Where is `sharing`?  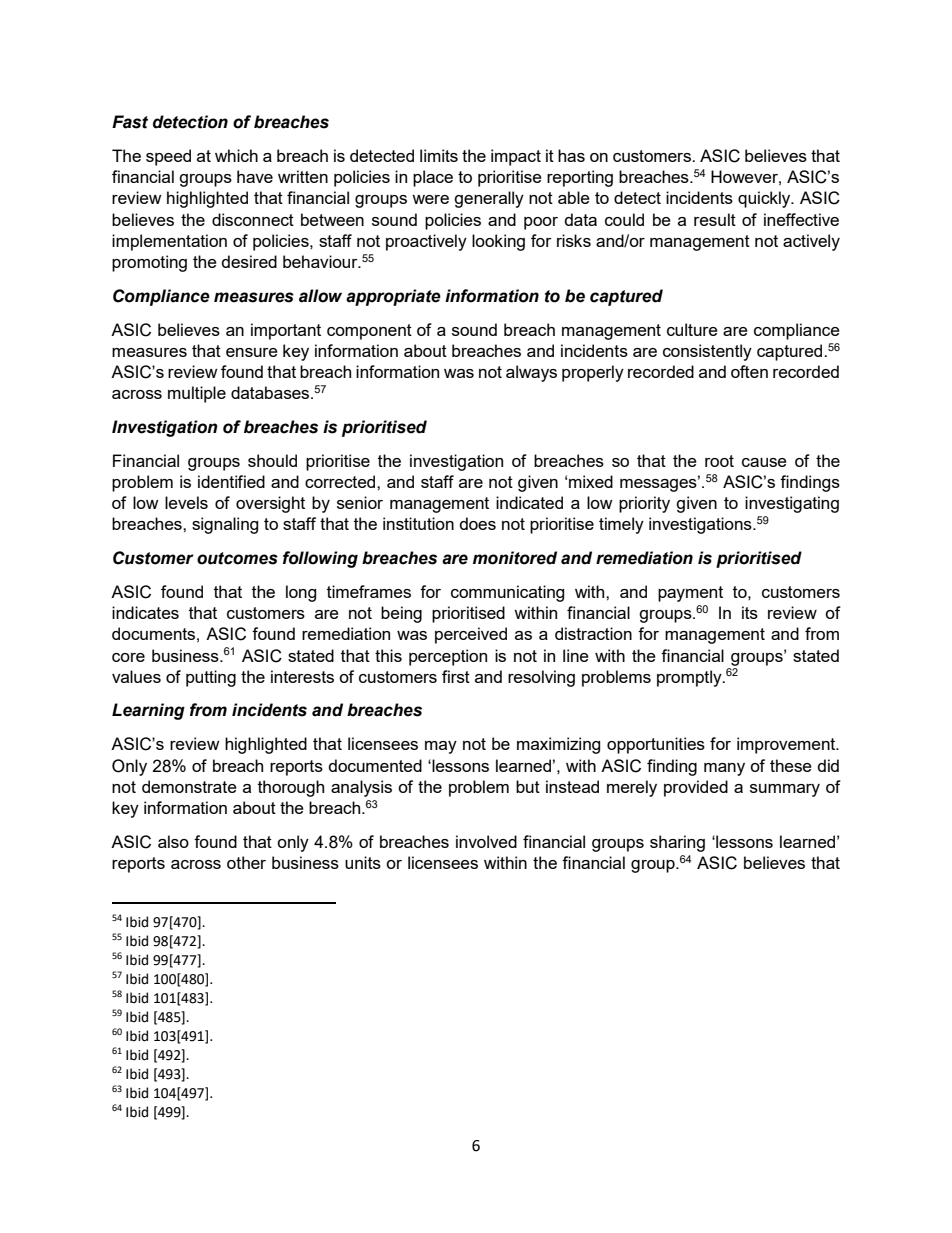 sharing is located at coordinates (677, 843).
